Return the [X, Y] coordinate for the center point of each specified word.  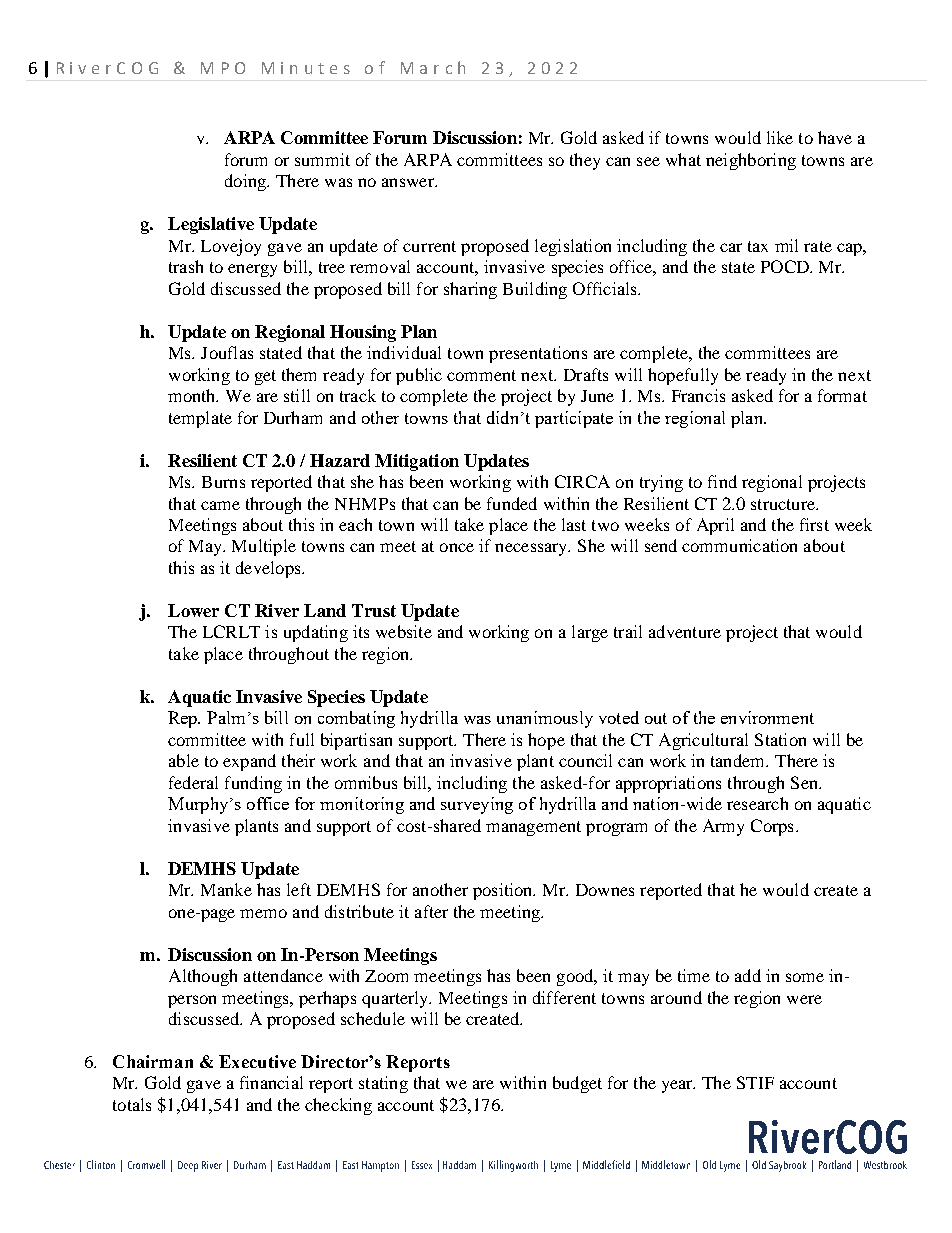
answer [409, 182]
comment [481, 375]
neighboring [751, 161]
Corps [772, 827]
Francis [698, 395]
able [184, 760]
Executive [257, 1061]
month [193, 395]
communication [739, 545]
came [220, 505]
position [504, 891]
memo [263, 913]
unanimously [545, 719]
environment [767, 717]
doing [246, 182]
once [457, 547]
